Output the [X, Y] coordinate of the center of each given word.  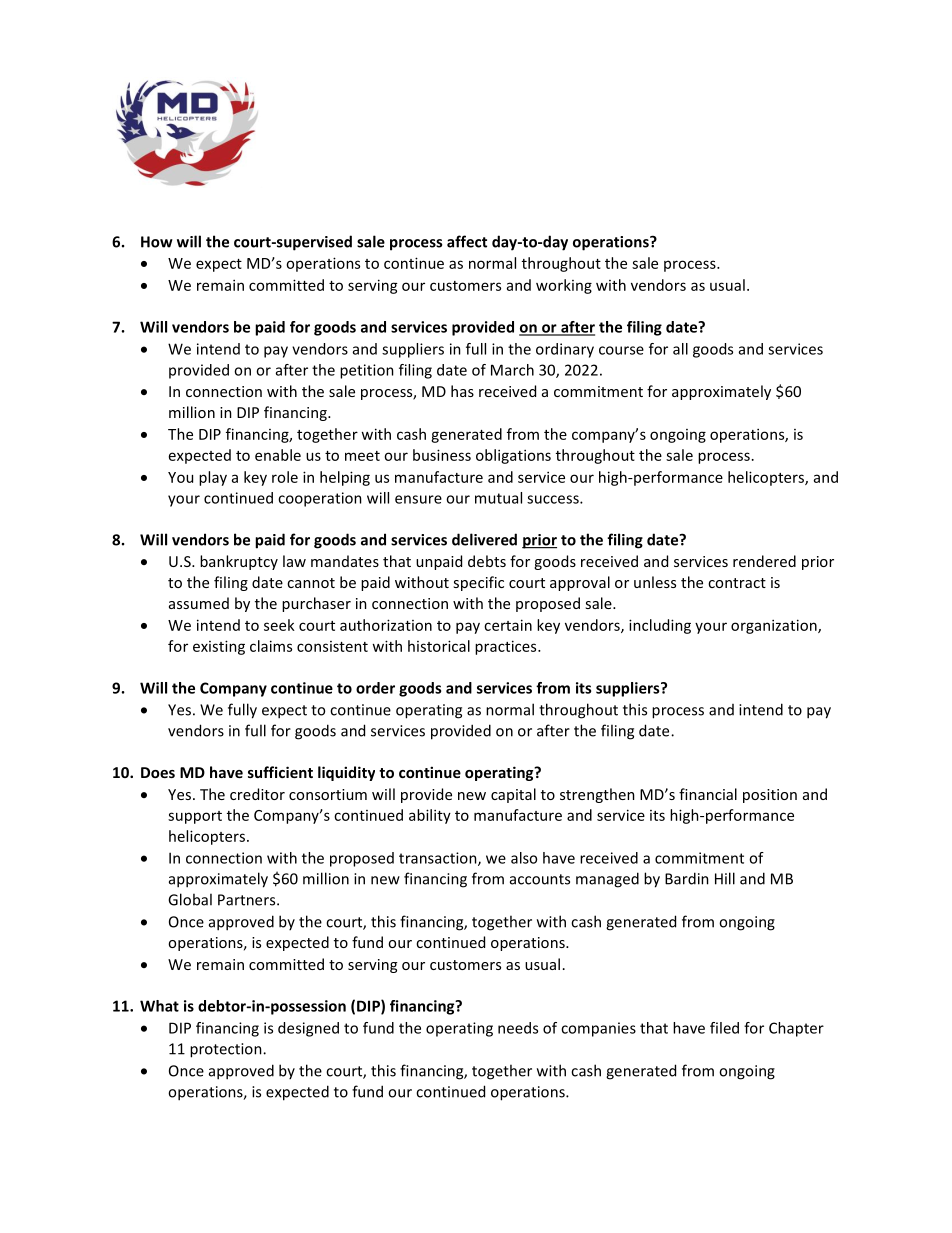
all [680, 349]
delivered [484, 539]
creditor [257, 794]
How [157, 242]
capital [513, 795]
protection [227, 1050]
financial [708, 794]
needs [518, 1028]
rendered [764, 561]
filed [724, 1028]
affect [467, 241]
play [213, 478]
